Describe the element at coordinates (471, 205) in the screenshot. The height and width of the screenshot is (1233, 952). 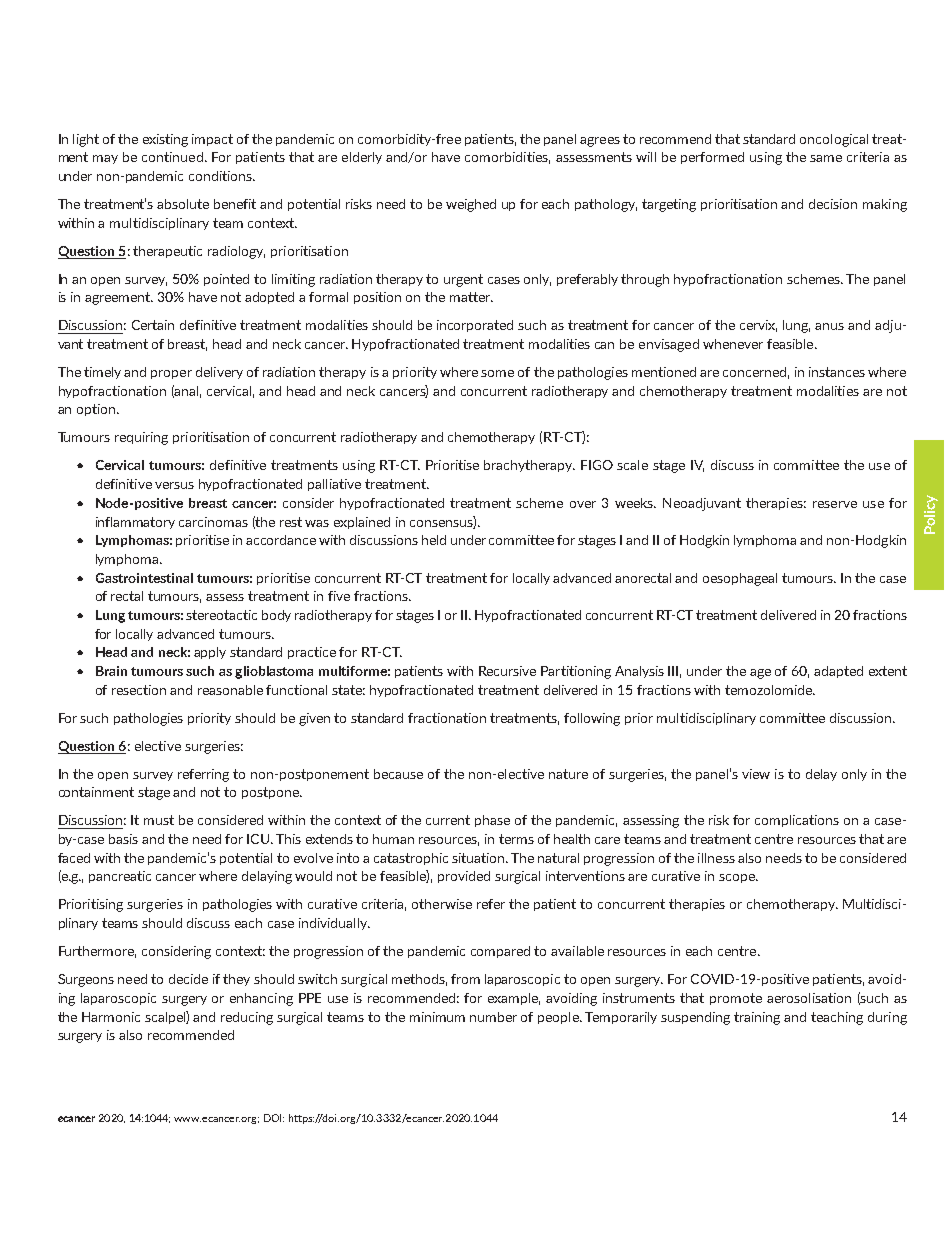
I see `weighed` at that location.
